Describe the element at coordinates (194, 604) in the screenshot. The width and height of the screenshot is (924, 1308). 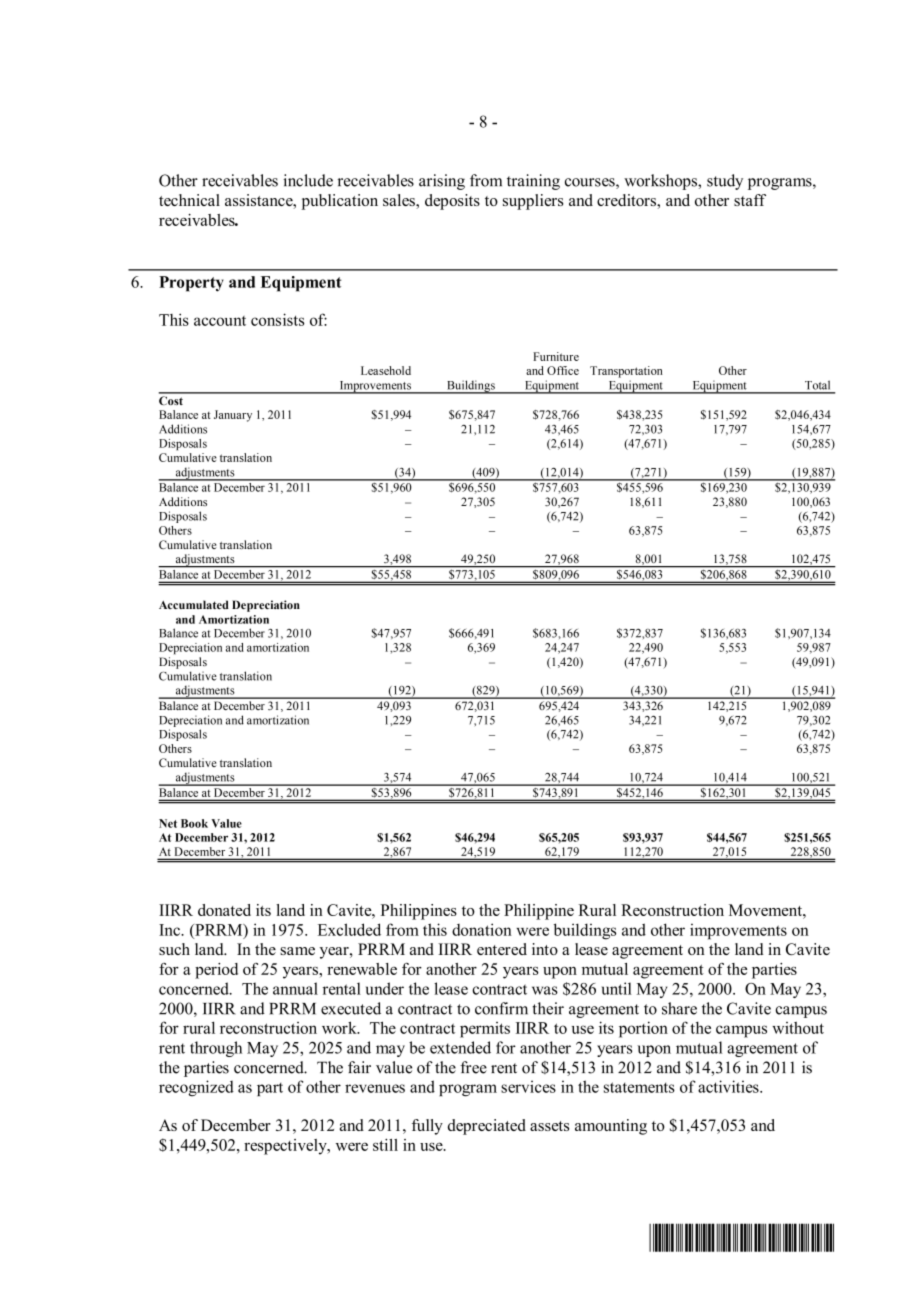
I see `Accumulated` at that location.
